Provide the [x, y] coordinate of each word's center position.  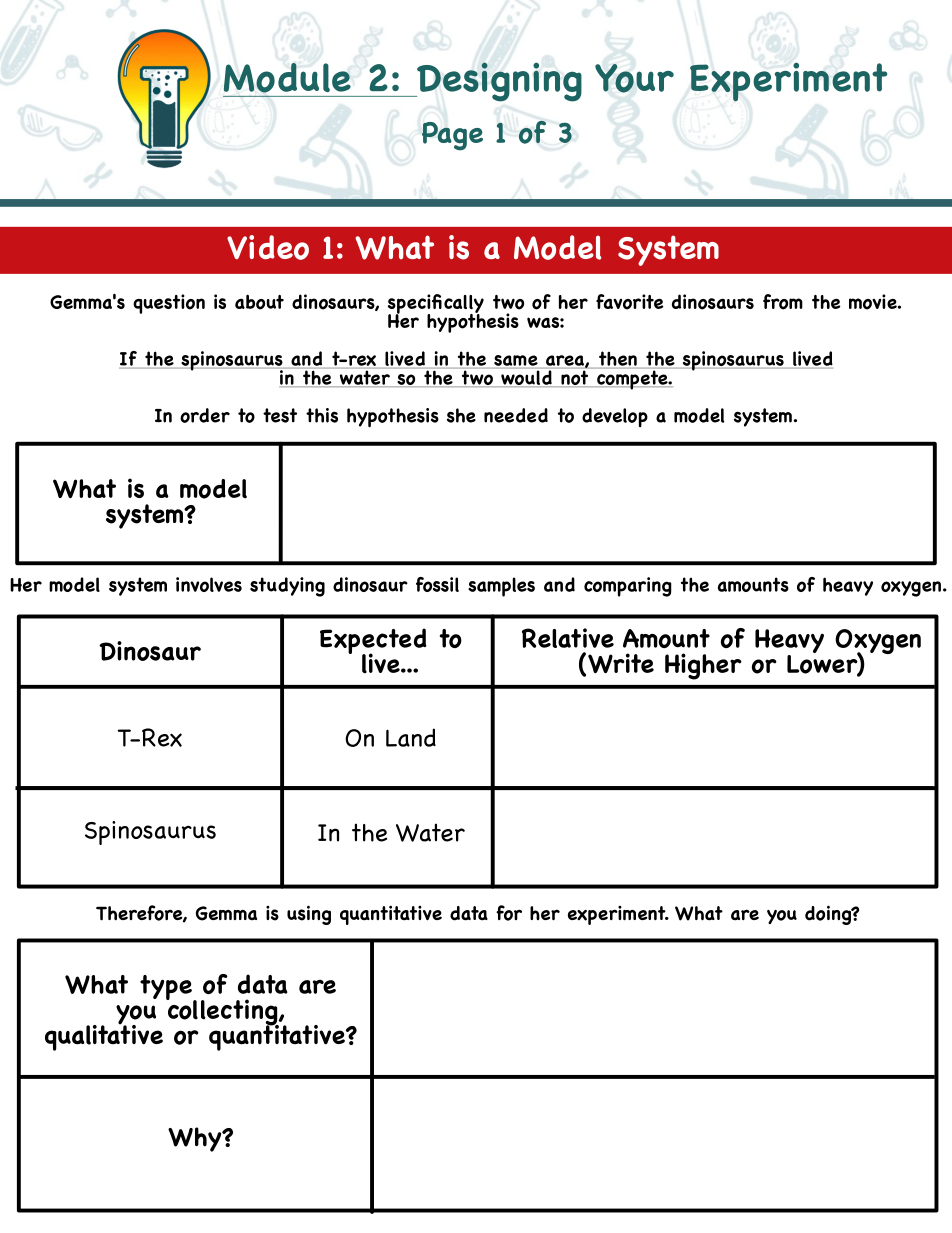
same [516, 360]
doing [829, 915]
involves [209, 584]
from [783, 302]
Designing [498, 82]
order [205, 415]
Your [634, 78]
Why [196, 1139]
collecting [223, 1012]
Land [411, 737]
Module [287, 78]
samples [501, 587]
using [309, 915]
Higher [703, 666]
